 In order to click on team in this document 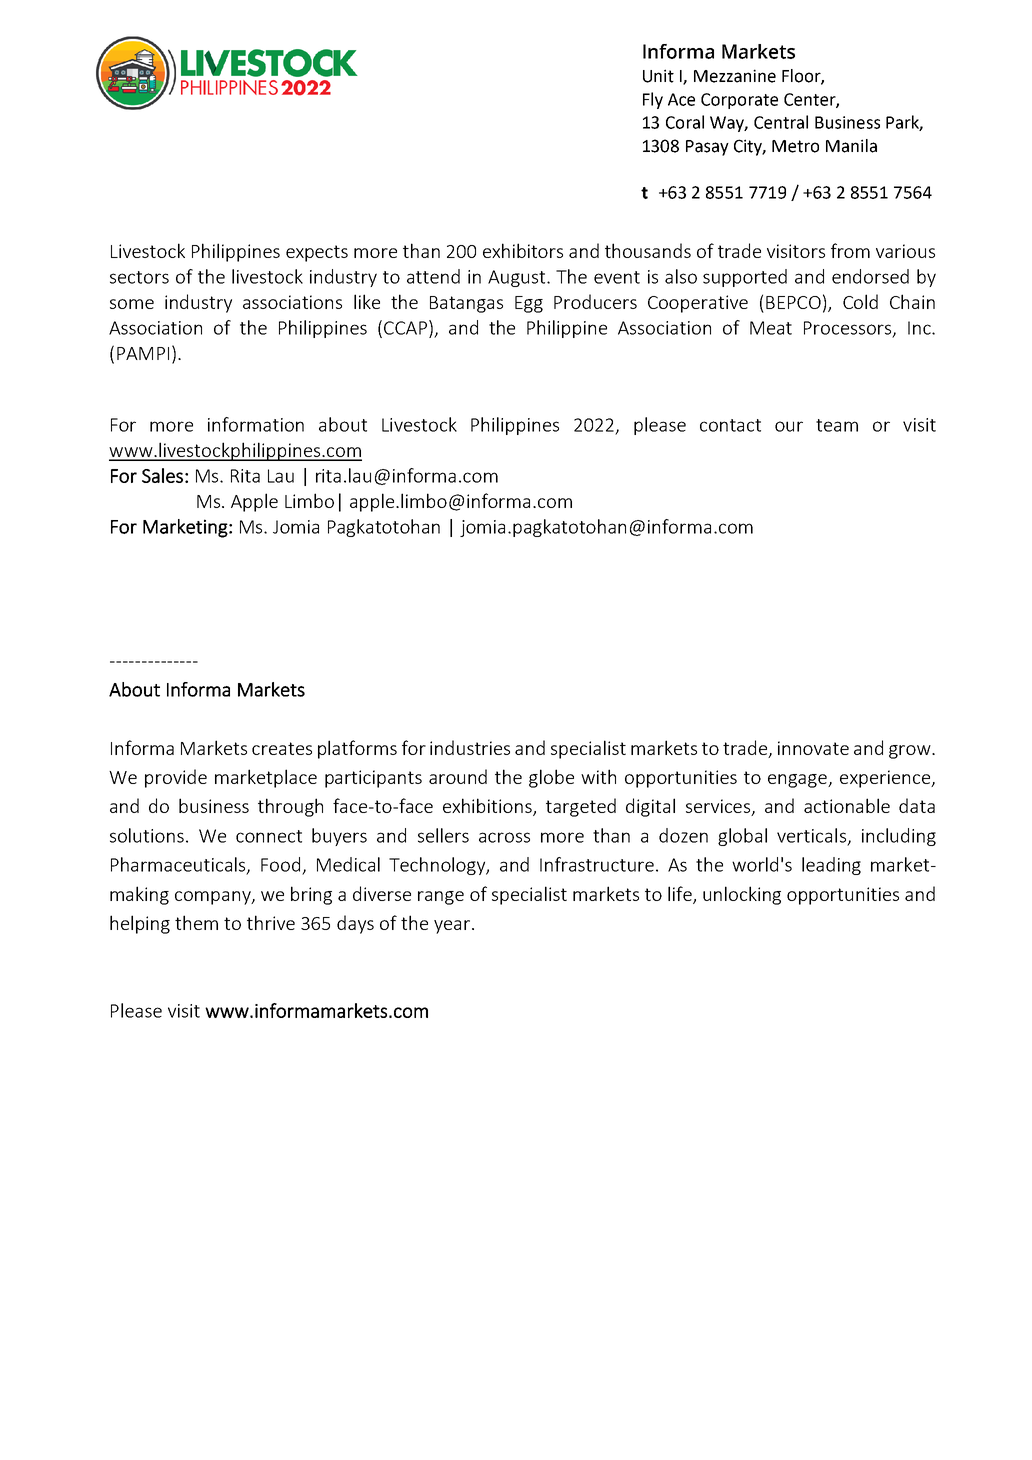, I will do `click(837, 425)`.
